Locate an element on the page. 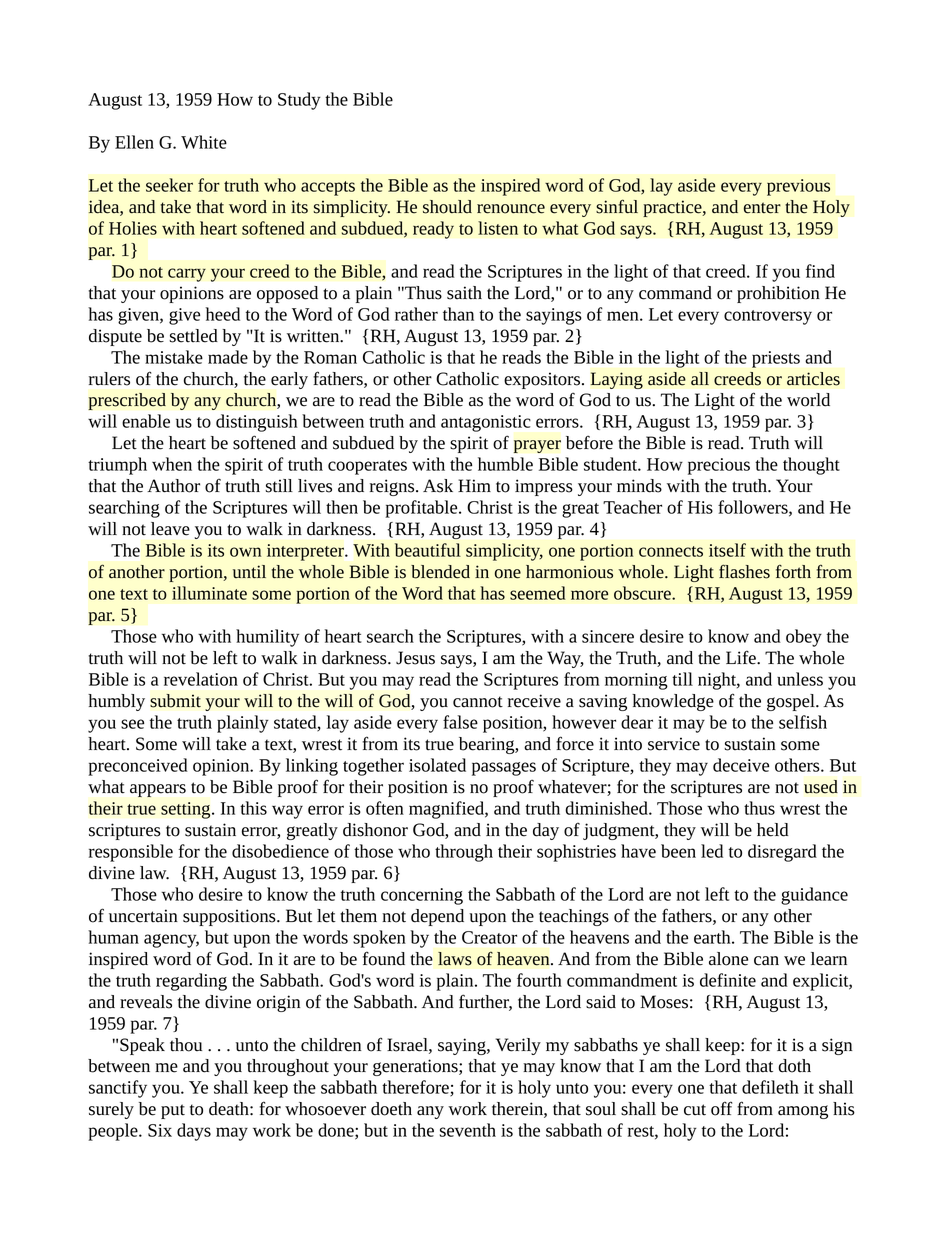 Image resolution: width=952 pixels, height=1233 pixels. illuminate is located at coordinates (209, 593).
